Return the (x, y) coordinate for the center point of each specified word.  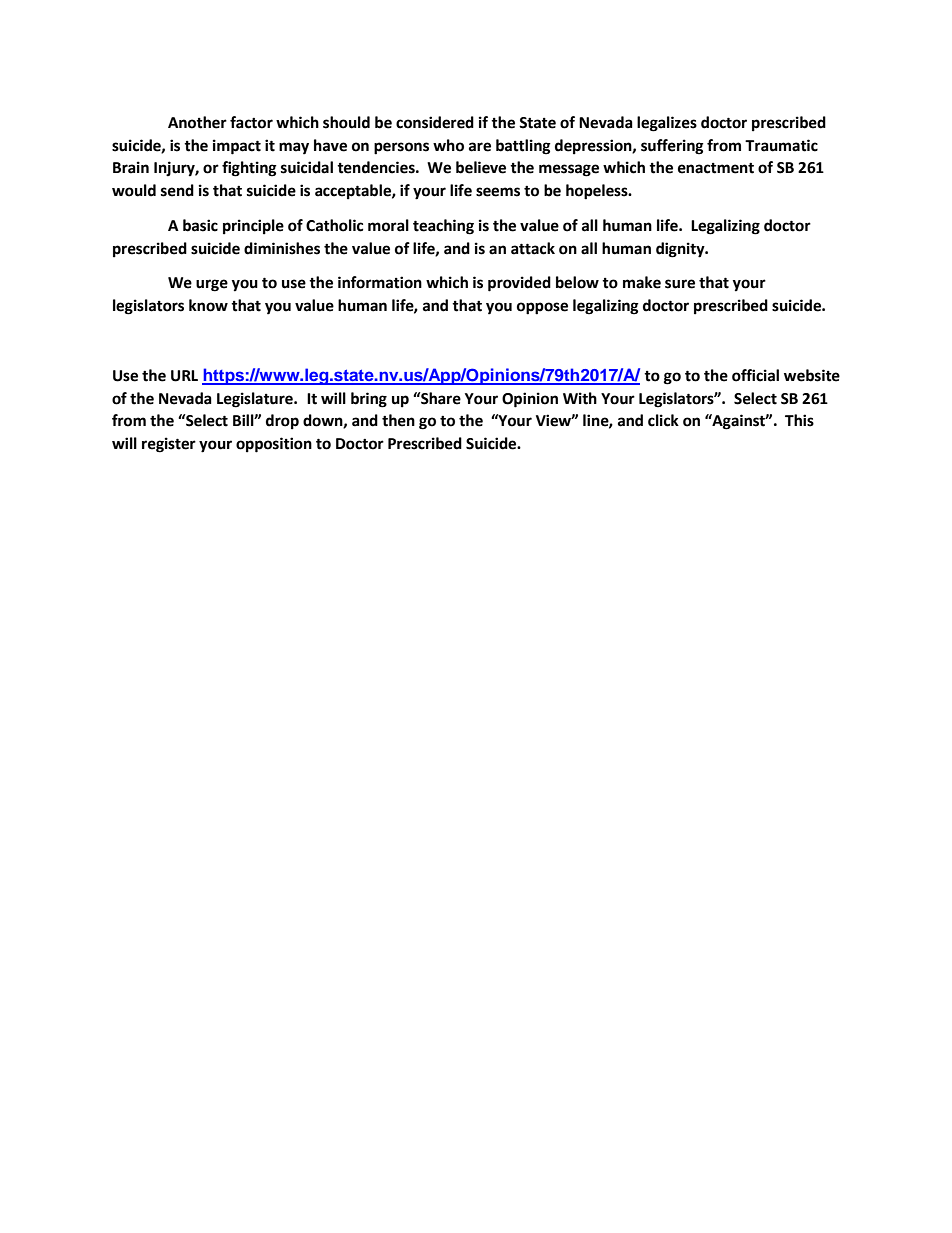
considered (435, 122)
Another (197, 122)
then (398, 420)
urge (212, 285)
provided (519, 284)
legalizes (667, 124)
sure (680, 284)
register (169, 445)
